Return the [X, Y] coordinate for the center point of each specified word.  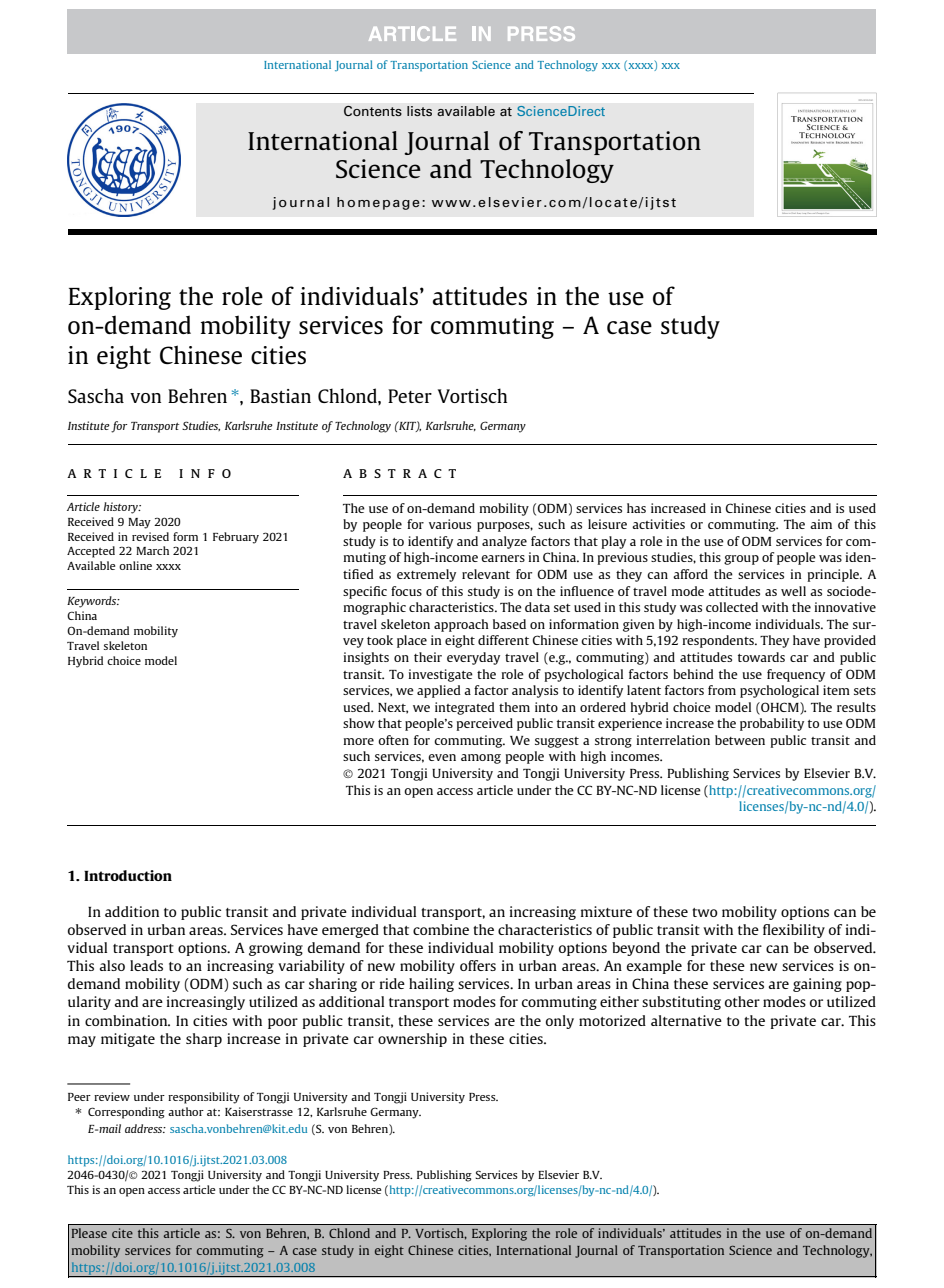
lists [419, 111]
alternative [686, 1020]
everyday [473, 658]
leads [146, 965]
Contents [373, 111]
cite [122, 1233]
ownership [412, 1040]
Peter [410, 396]
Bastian [280, 396]
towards [761, 657]
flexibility [794, 931]
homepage [378, 203]
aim [821, 524]
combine [441, 929]
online [135, 565]
